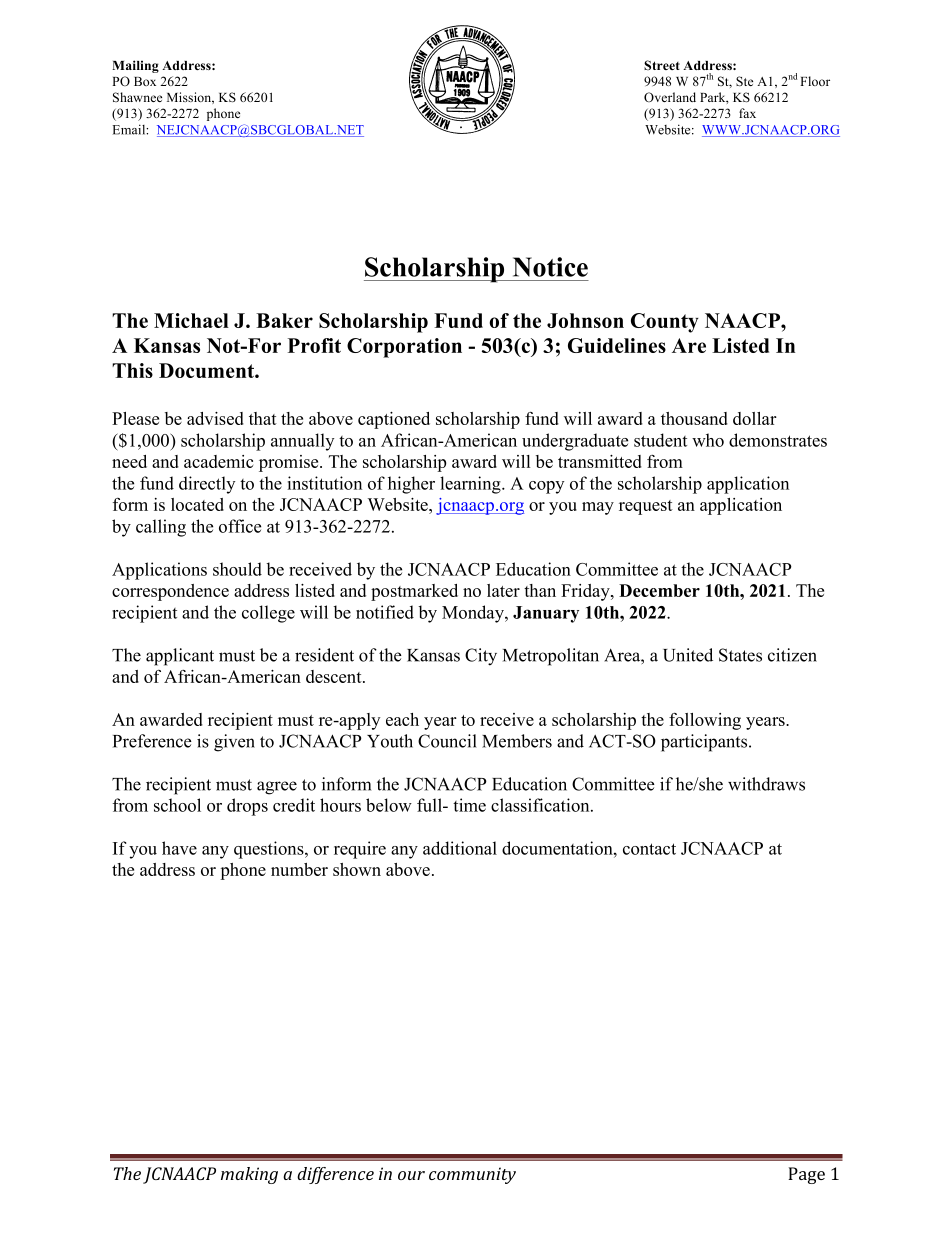  What do you see at coordinates (662, 65) in the screenshot?
I see `Street` at bounding box center [662, 65].
